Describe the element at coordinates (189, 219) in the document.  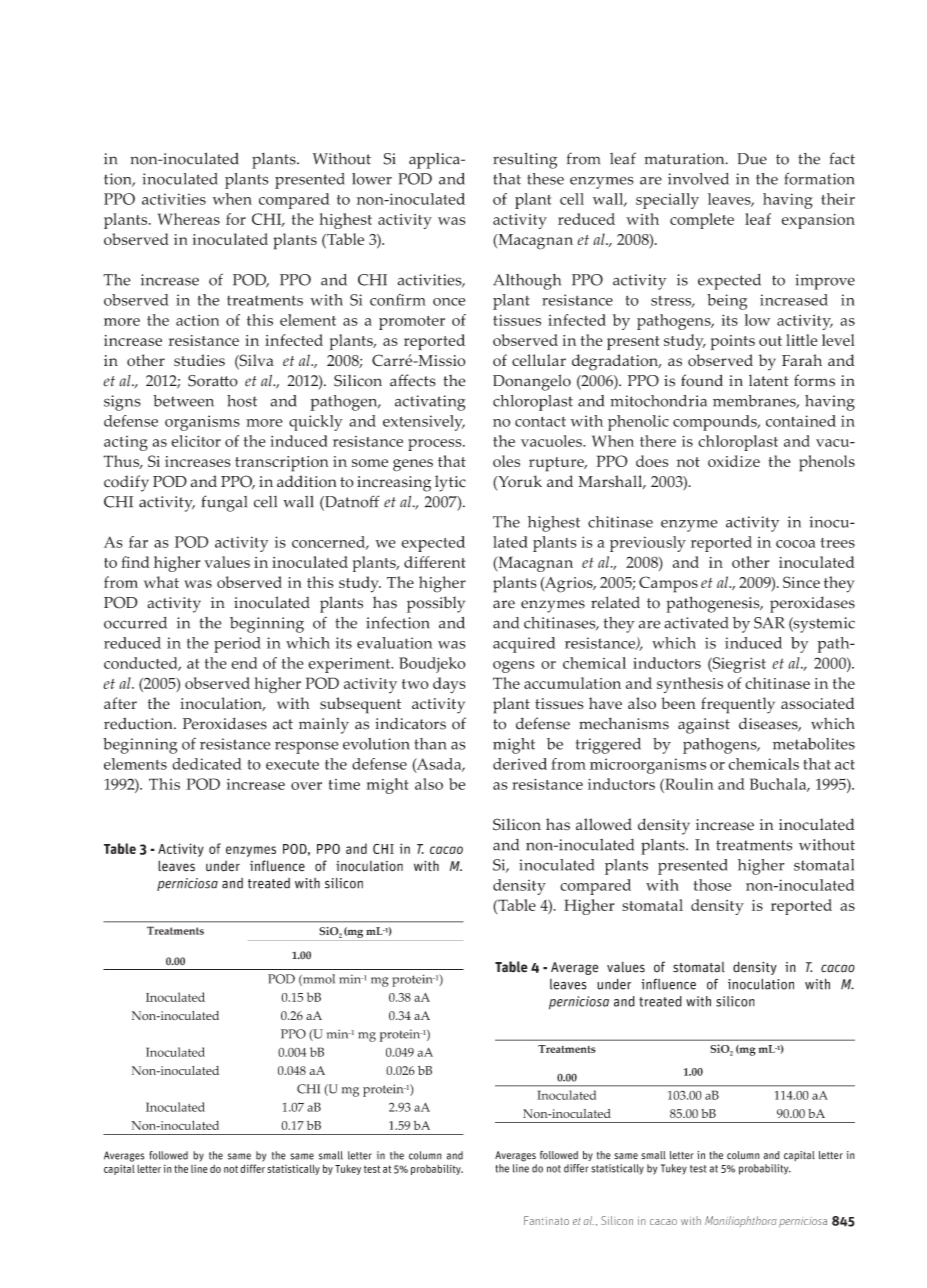
I see `Whereas` at that location.
